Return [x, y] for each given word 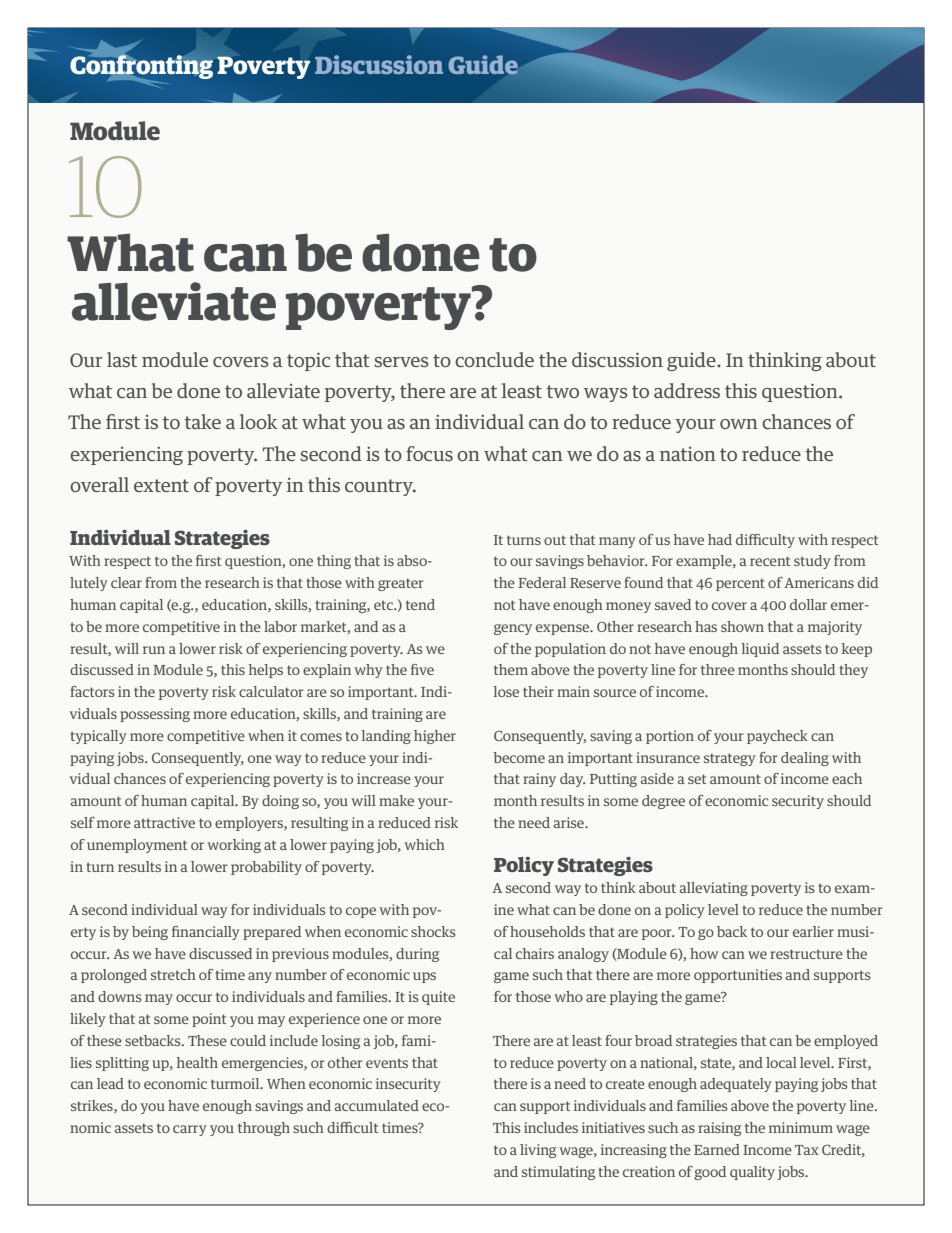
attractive [164, 822]
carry [190, 1130]
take [203, 421]
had [720, 539]
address [687, 390]
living [538, 1151]
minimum [801, 1127]
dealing [805, 759]
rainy [539, 780]
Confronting [141, 67]
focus [429, 453]
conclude [494, 359]
